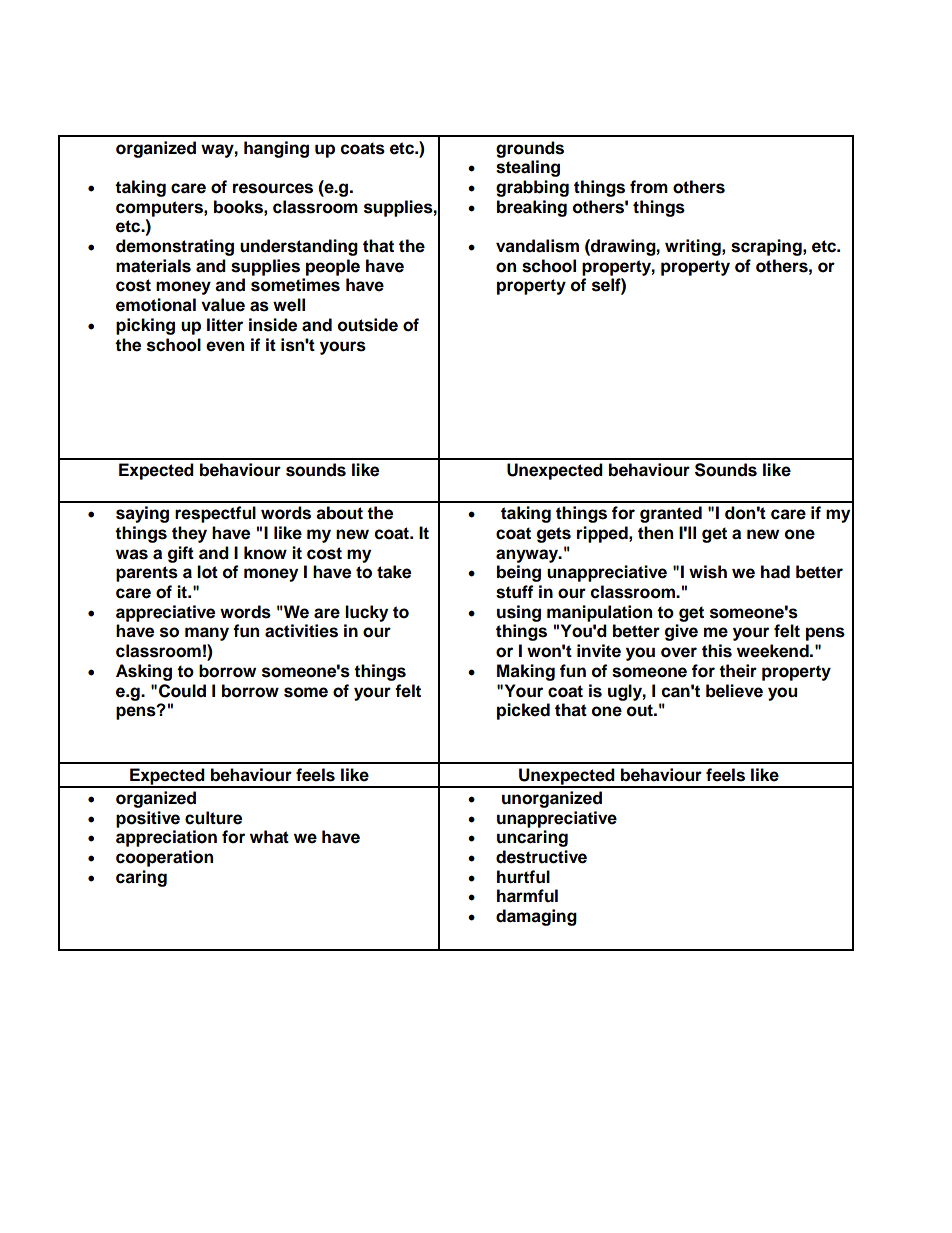 The width and height of the page is (952, 1233). Describe the element at coordinates (528, 168) in the page. I see `stealing` at that location.
